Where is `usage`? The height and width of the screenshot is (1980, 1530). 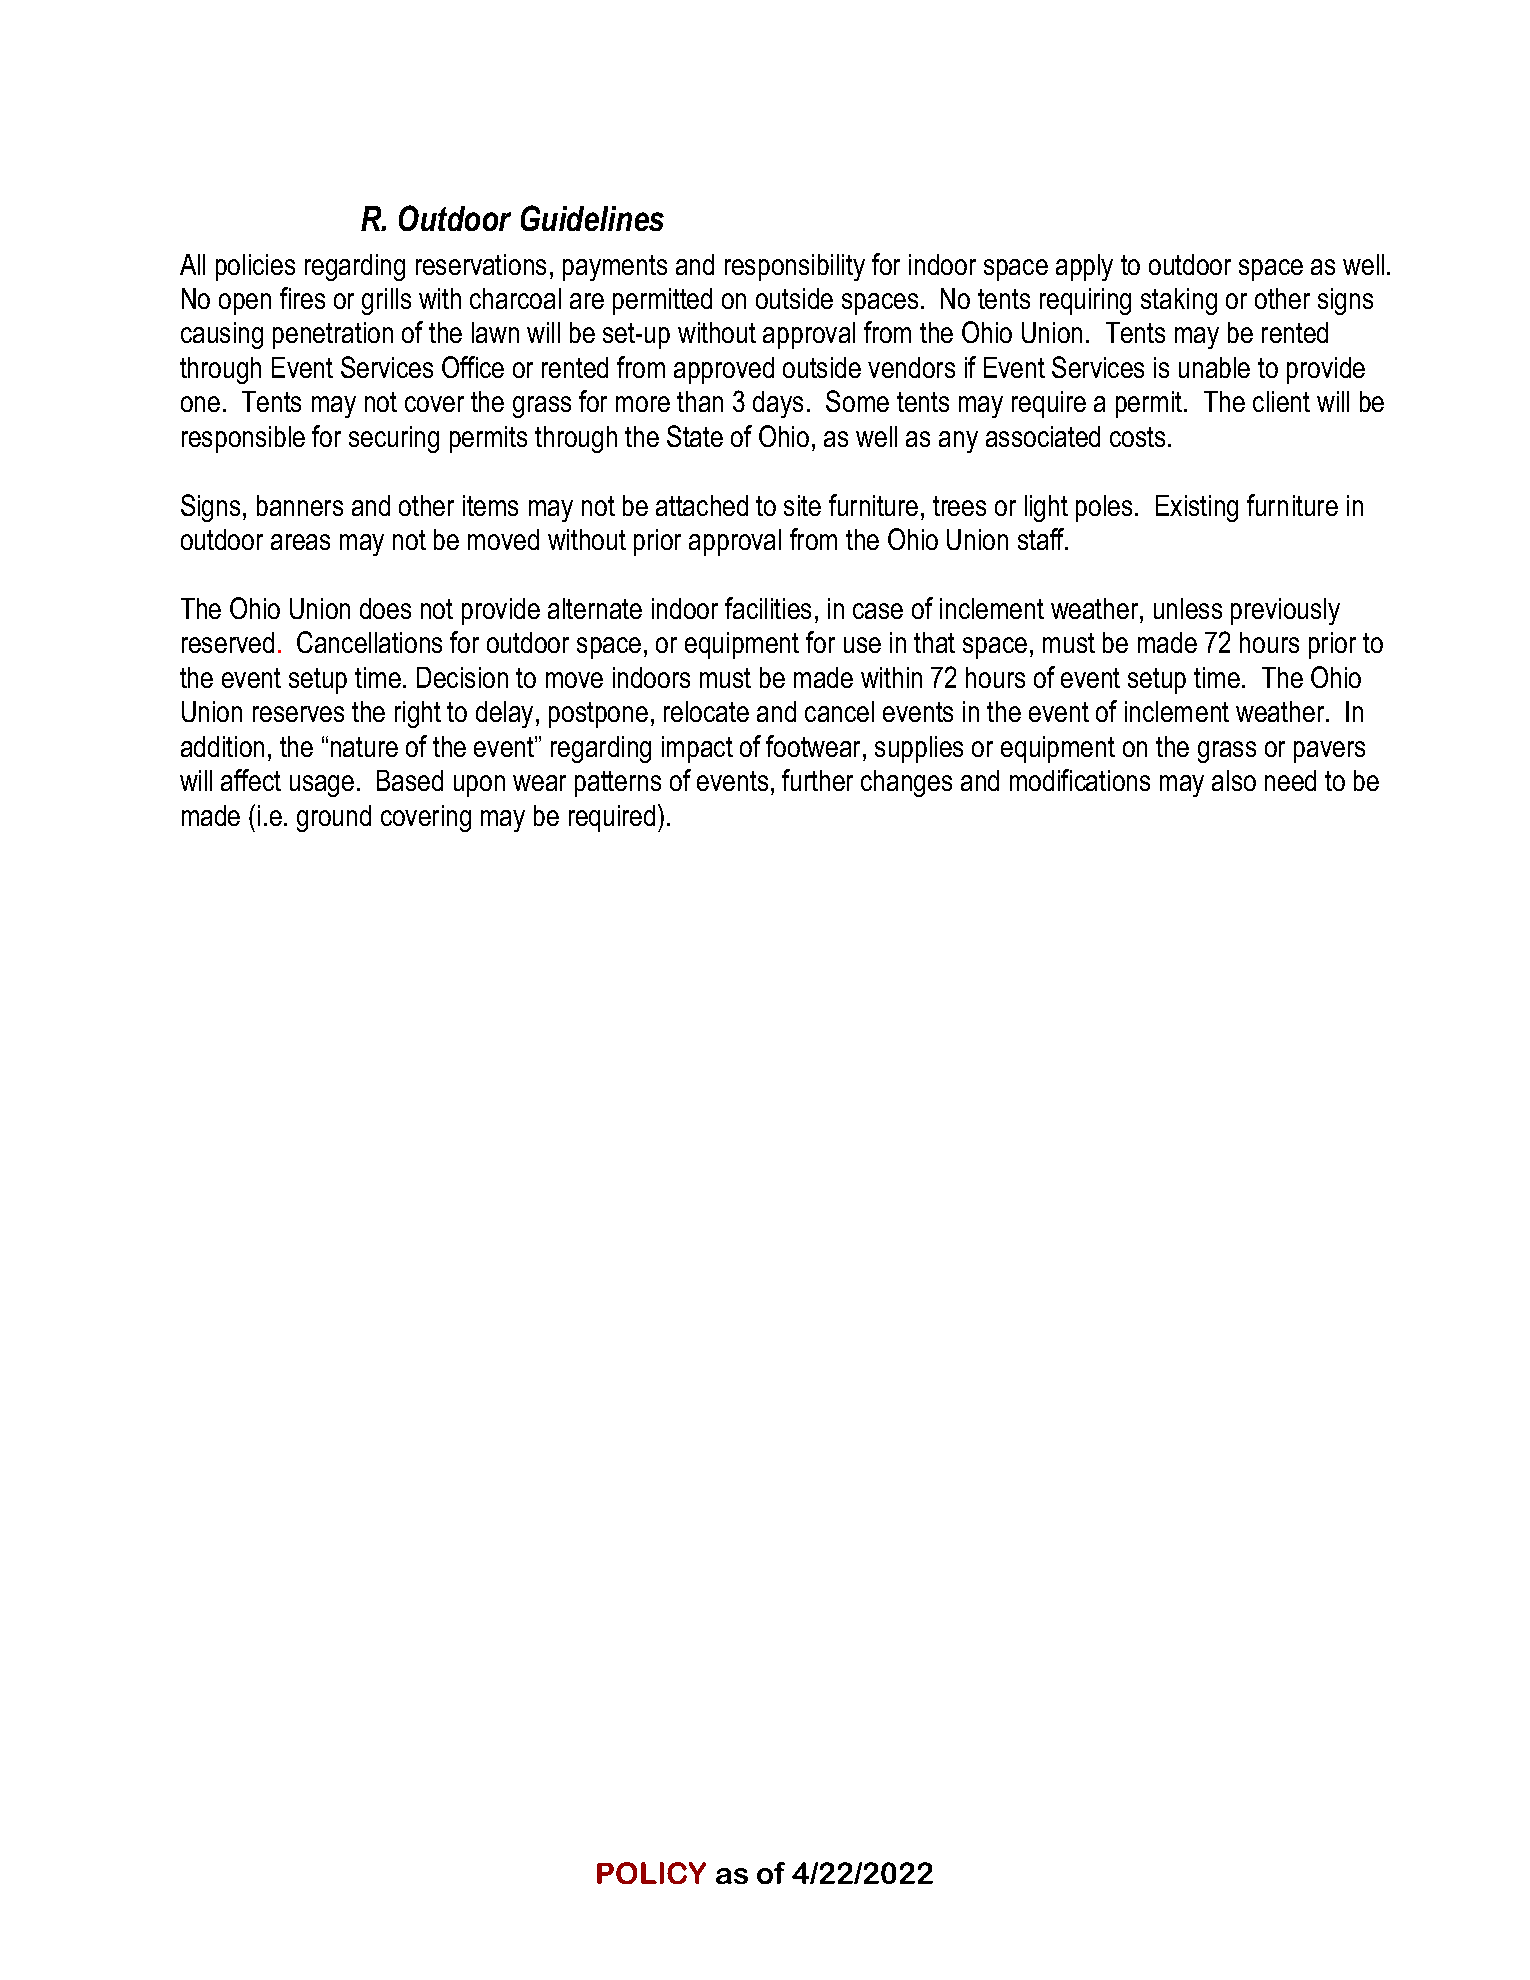
usage is located at coordinates (322, 786).
